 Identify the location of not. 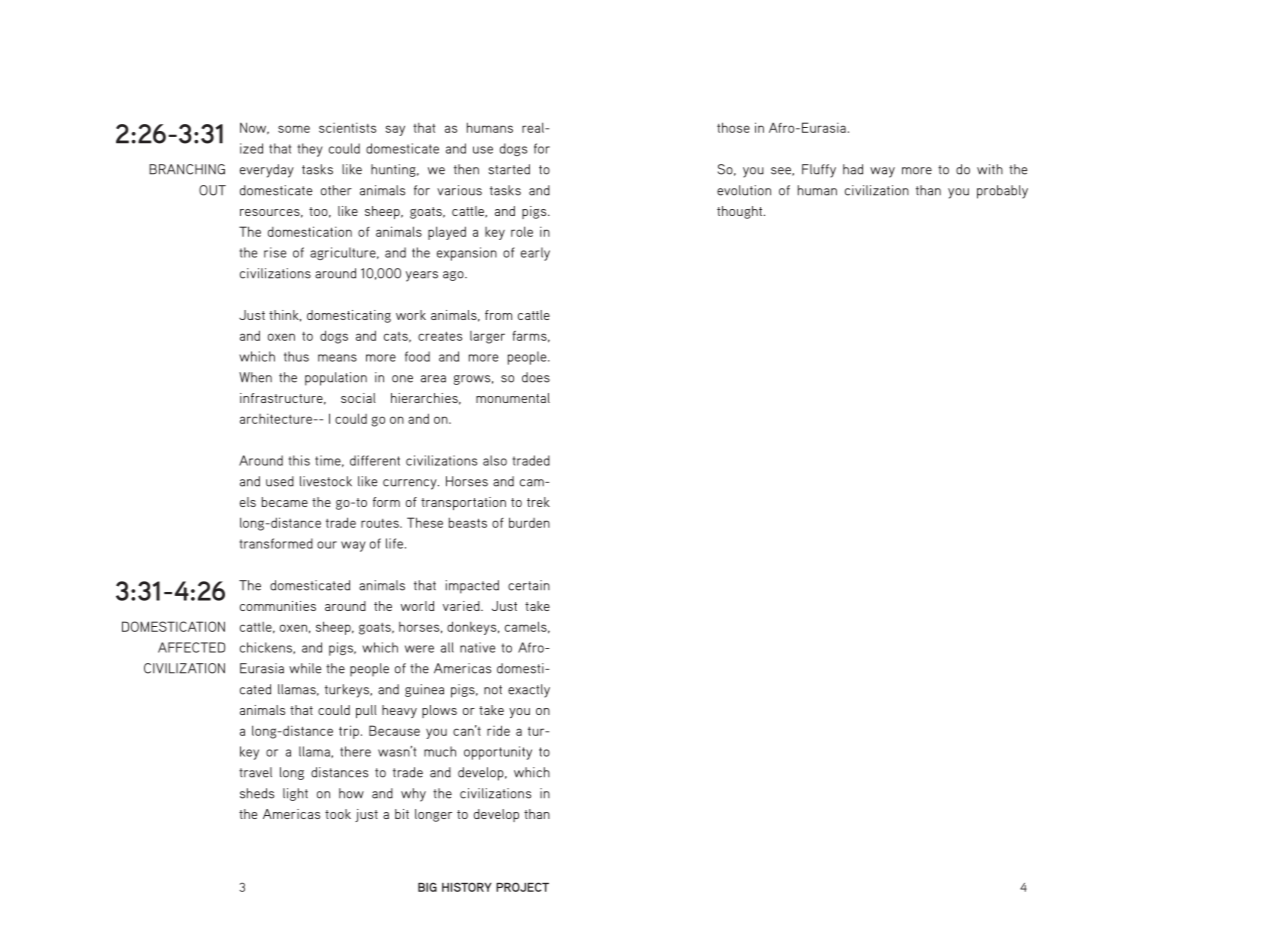
(493, 690).
